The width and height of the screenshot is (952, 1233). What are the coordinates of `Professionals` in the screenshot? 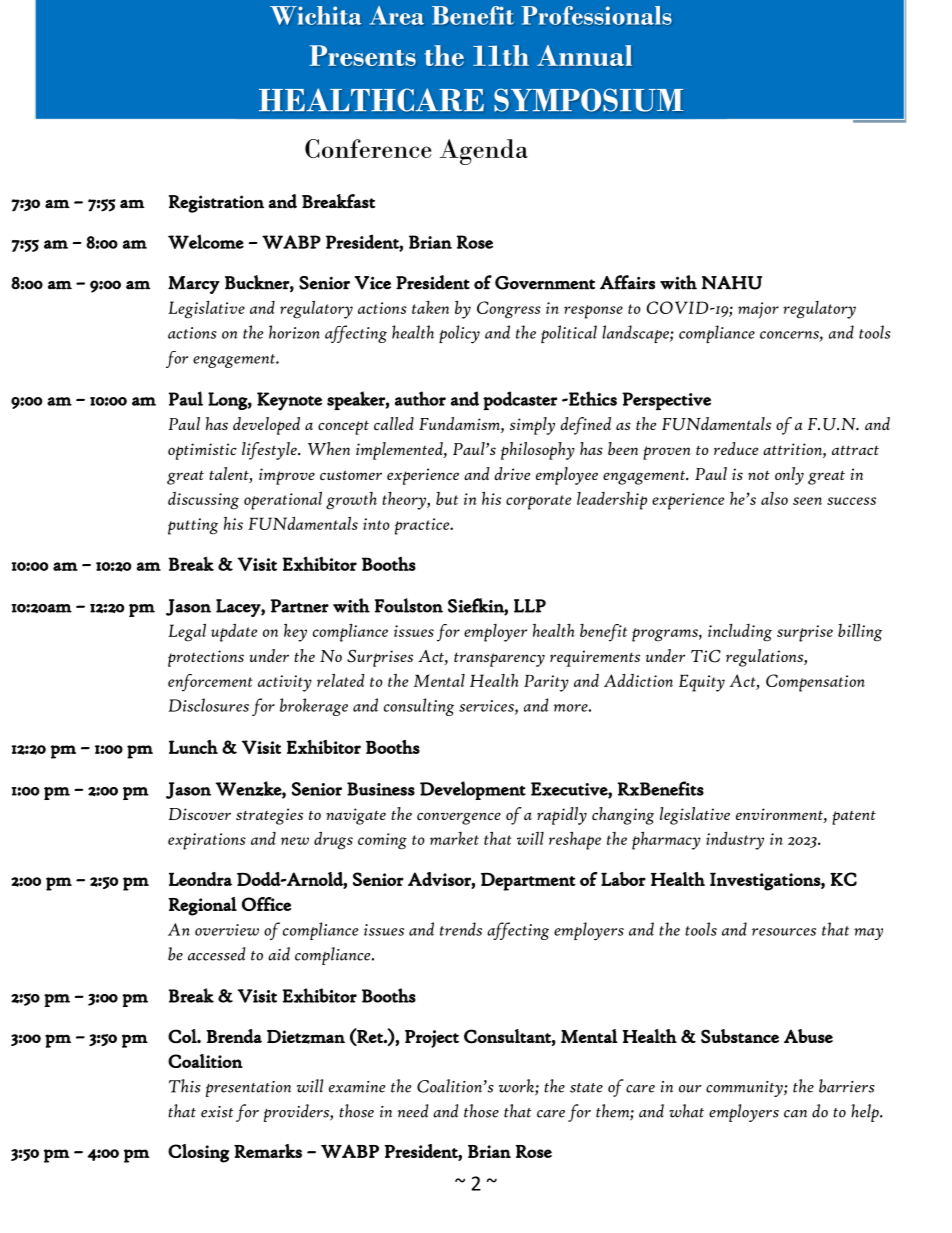 It's located at (596, 15).
